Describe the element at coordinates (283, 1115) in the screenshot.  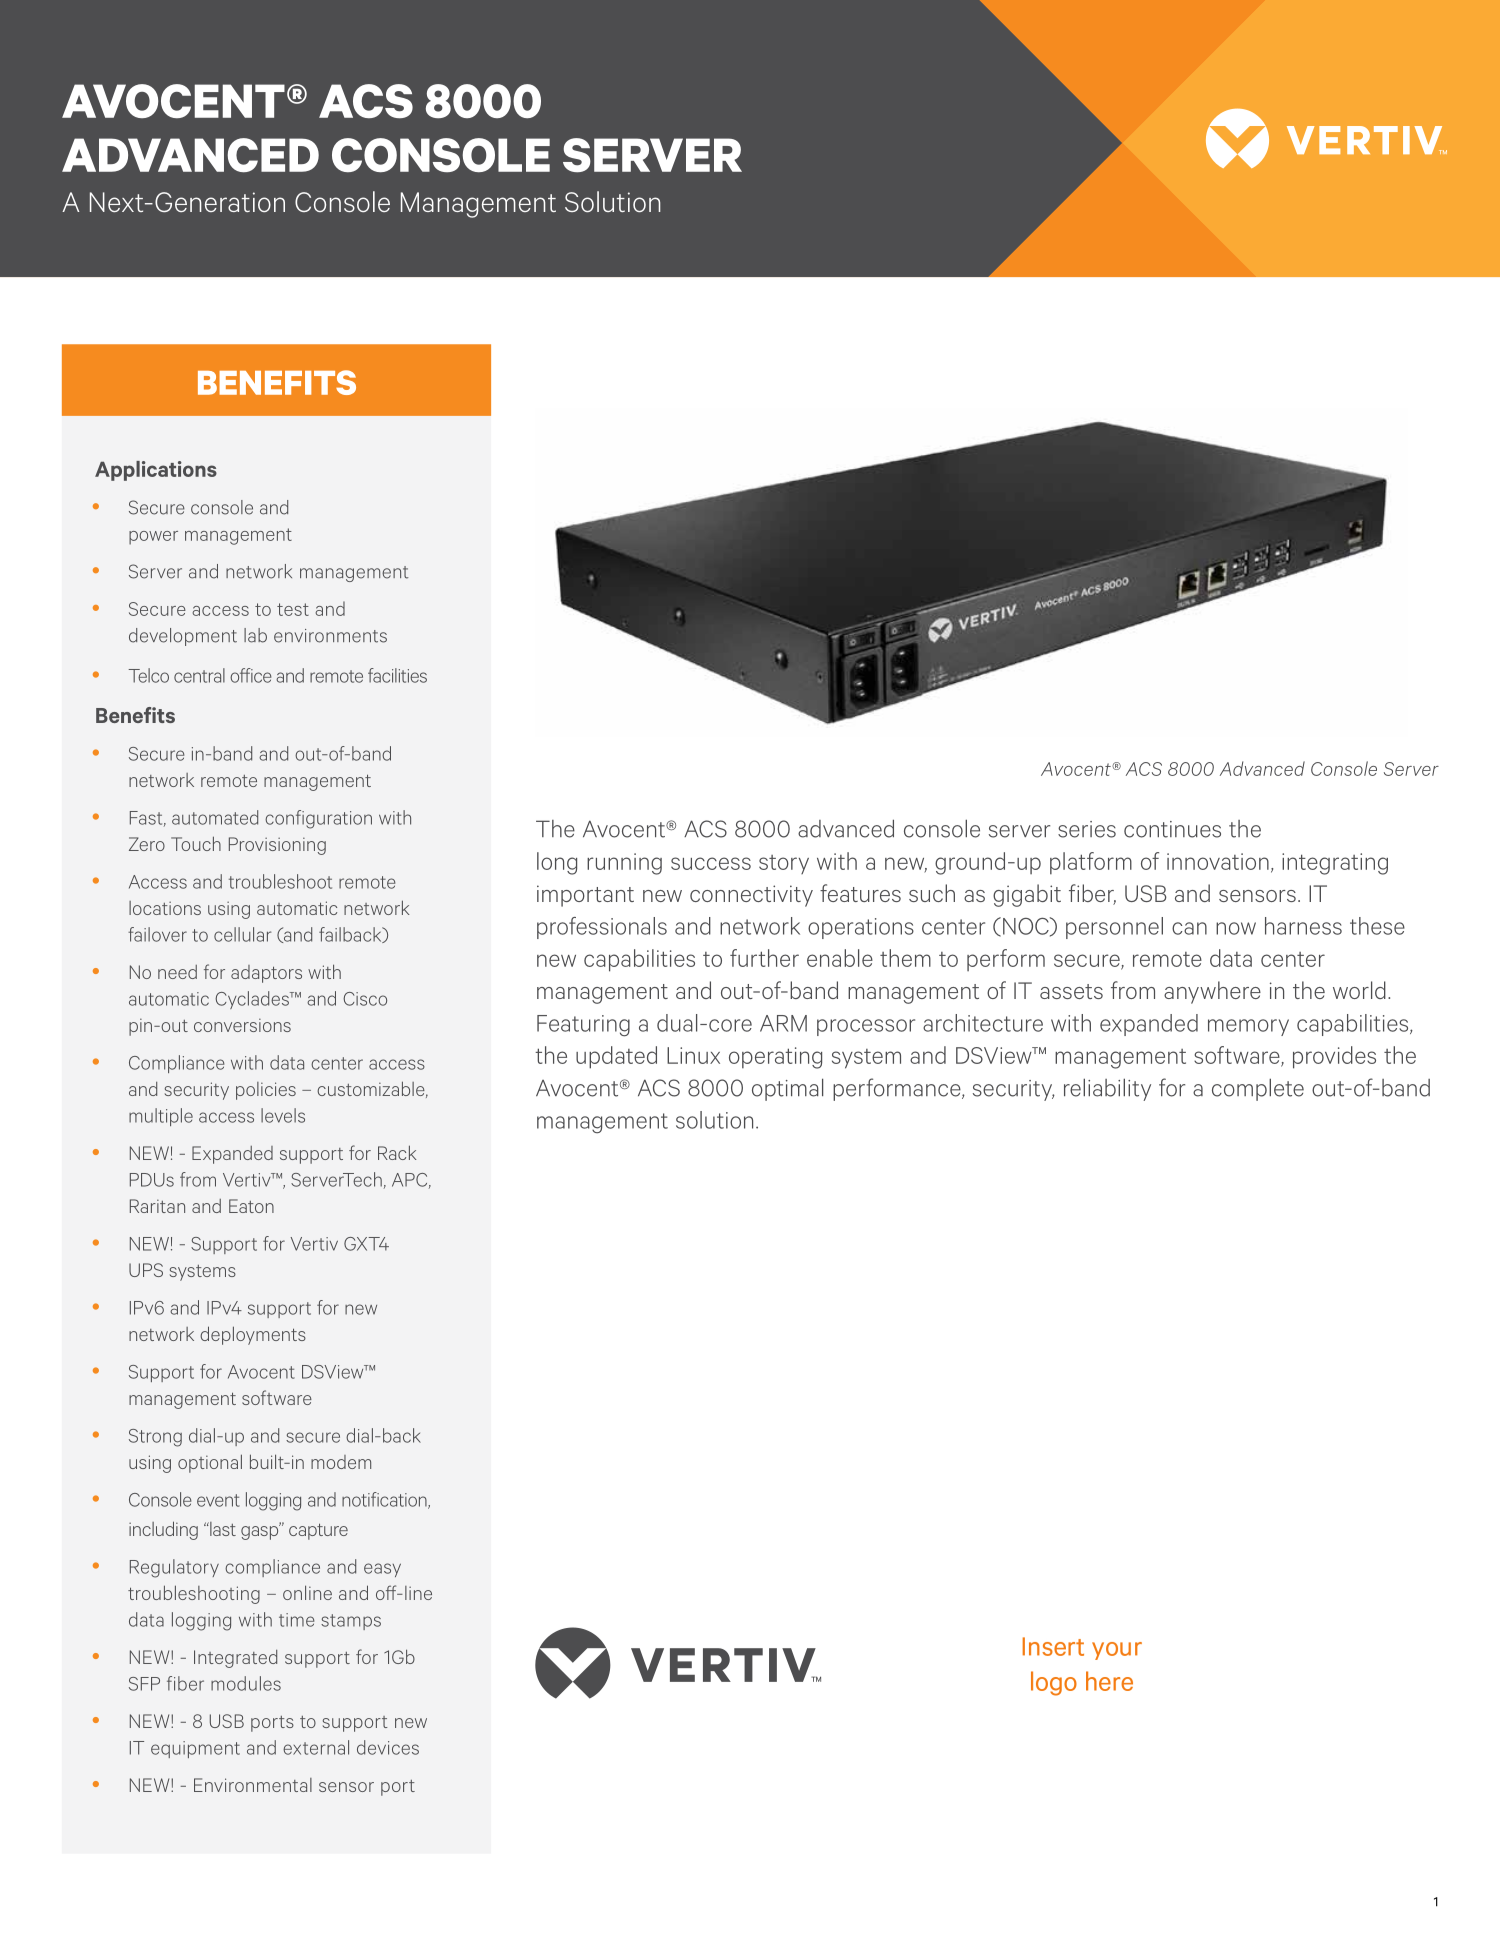
I see `levels` at that location.
